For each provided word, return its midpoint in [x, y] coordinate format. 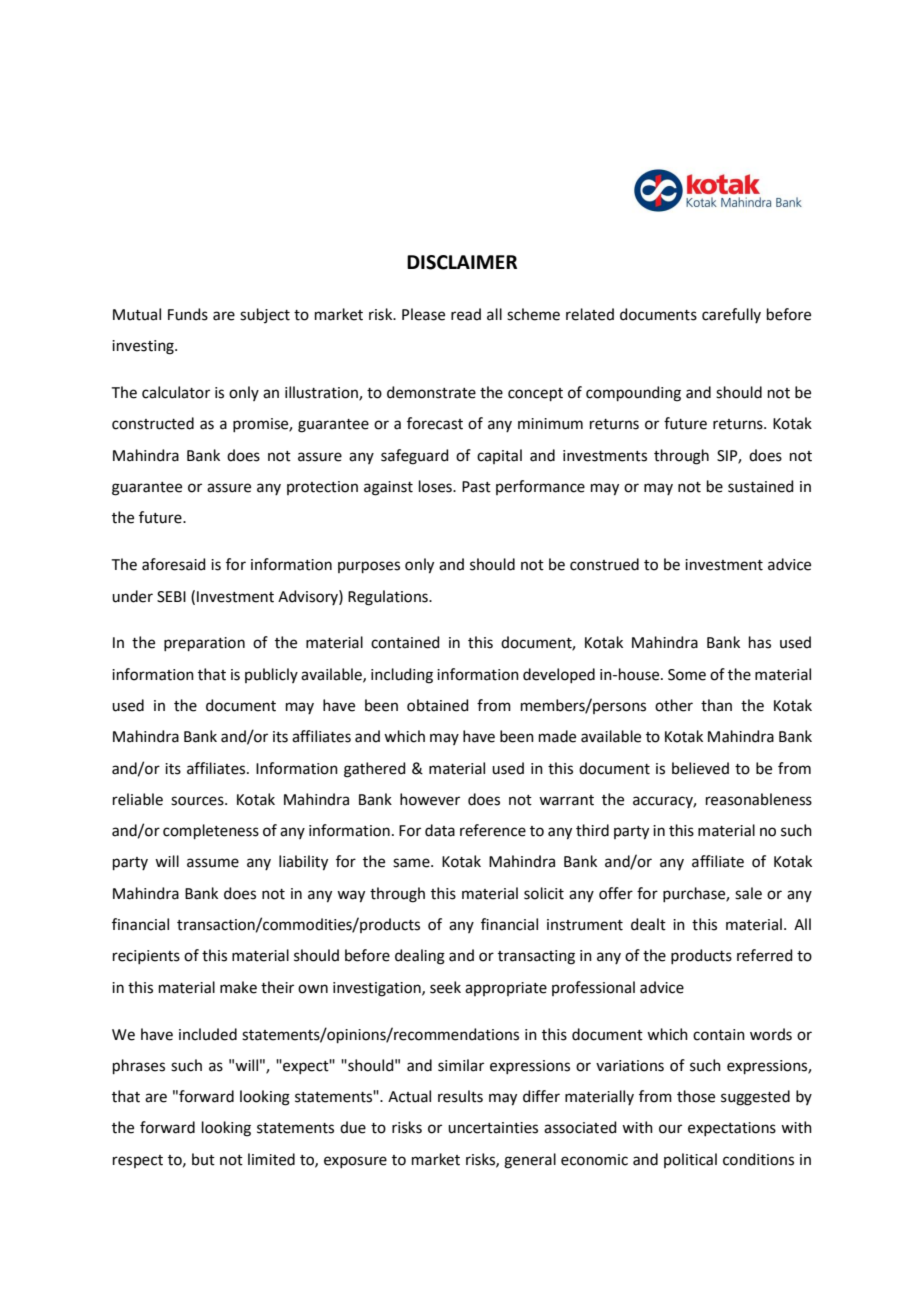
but [203, 1159]
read [466, 314]
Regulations [389, 598]
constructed [153, 423]
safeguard [415, 457]
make [238, 987]
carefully [731, 315]
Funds [188, 314]
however [430, 799]
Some [687, 675]
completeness [211, 831]
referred [765, 955]
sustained [761, 486]
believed [700, 768]
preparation [204, 644]
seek [445, 987]
